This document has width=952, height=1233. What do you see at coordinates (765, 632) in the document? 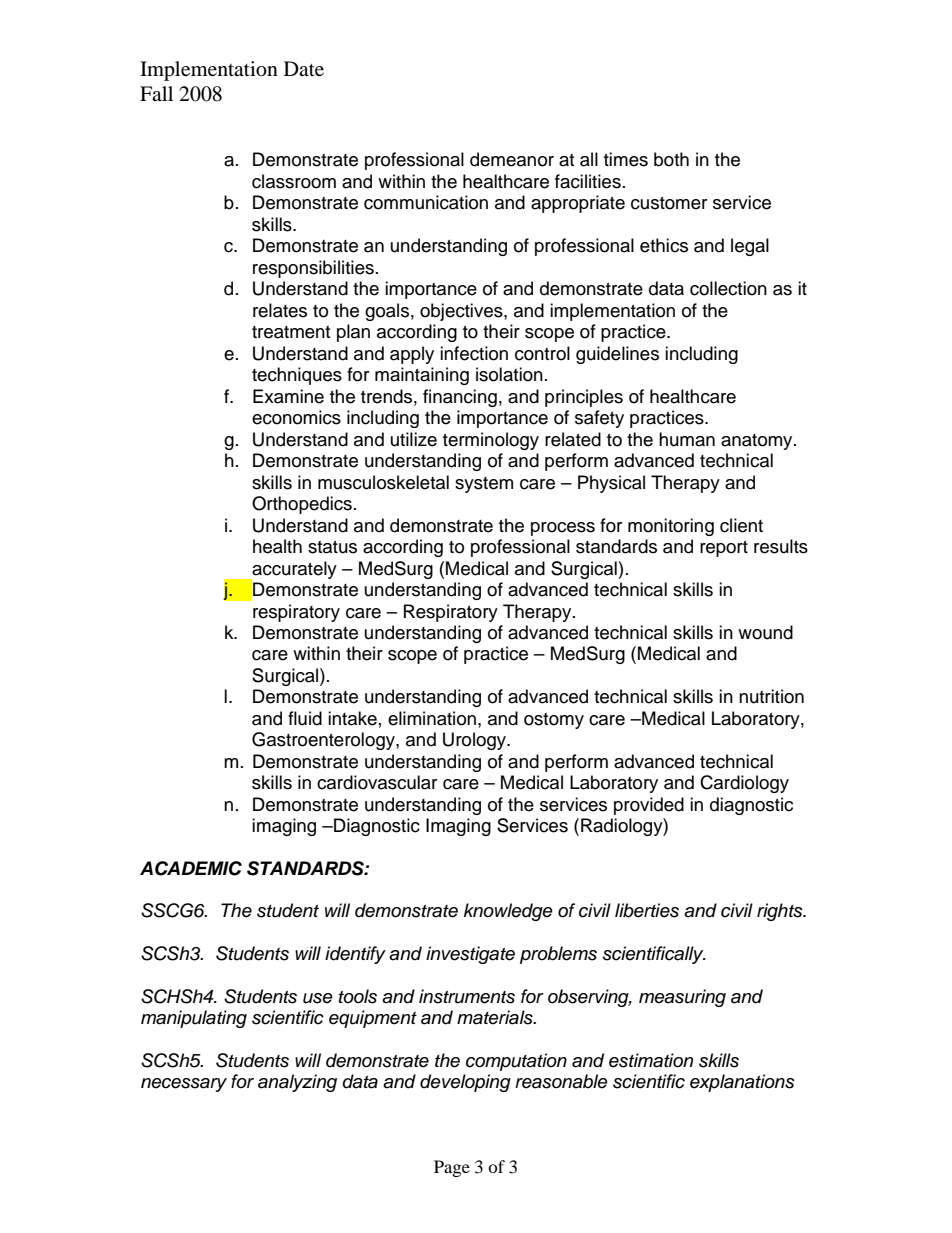
I see `wound` at bounding box center [765, 632].
